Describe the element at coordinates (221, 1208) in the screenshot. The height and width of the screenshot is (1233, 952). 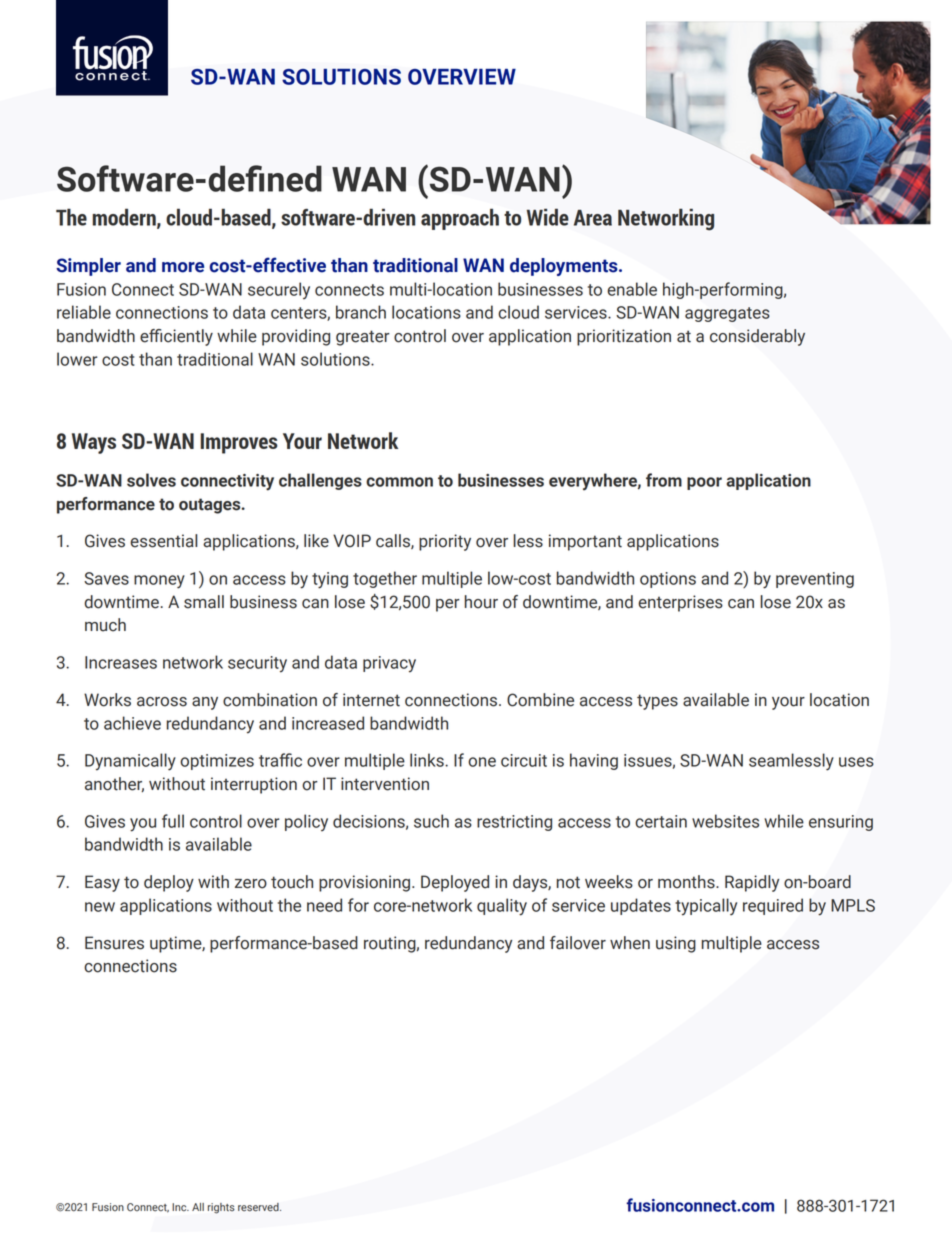
I see `rights` at that location.
